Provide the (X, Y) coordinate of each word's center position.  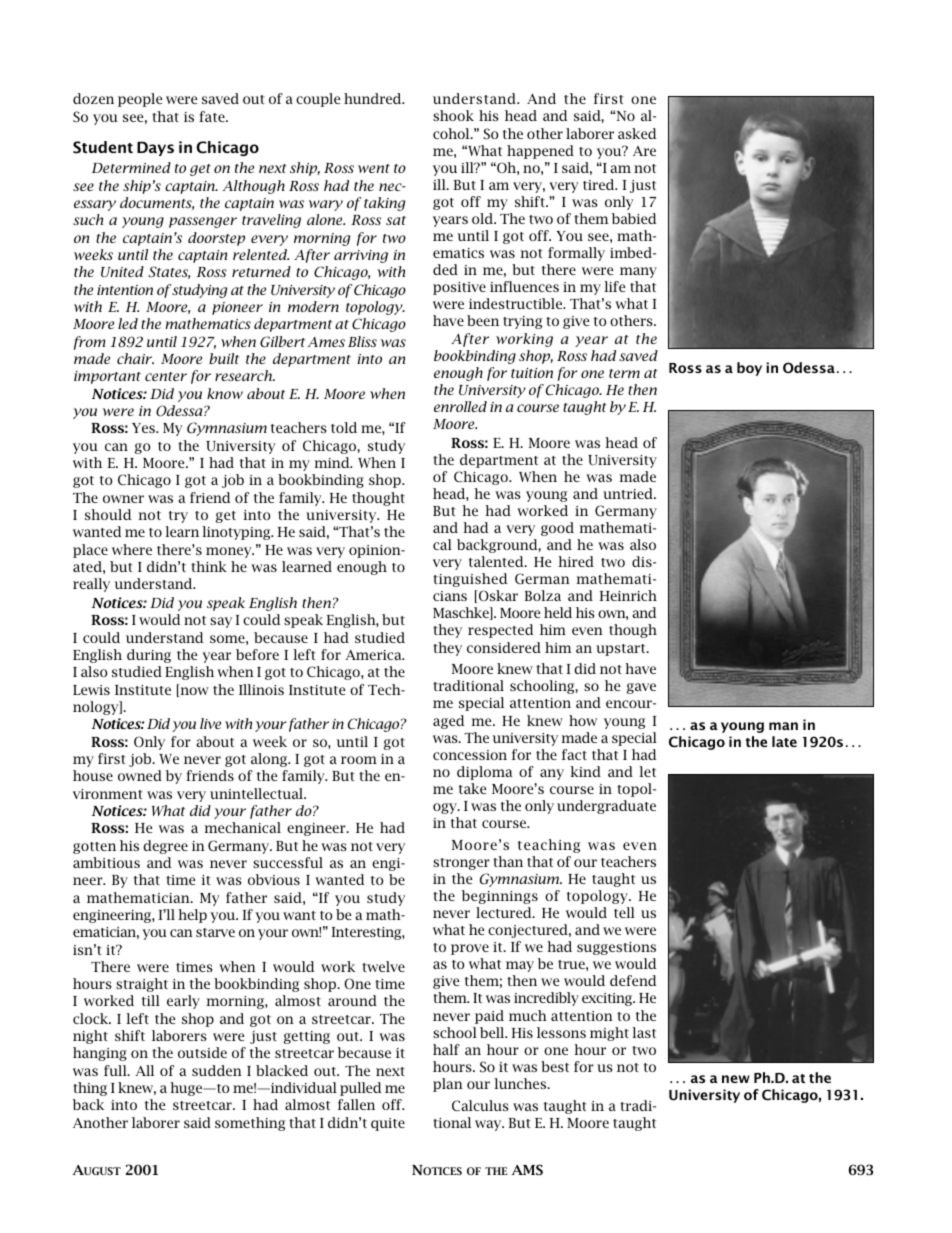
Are (644, 151)
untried (629, 493)
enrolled (460, 406)
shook (453, 115)
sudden (217, 1070)
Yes (144, 428)
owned (140, 775)
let (647, 771)
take (472, 788)
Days (155, 148)
